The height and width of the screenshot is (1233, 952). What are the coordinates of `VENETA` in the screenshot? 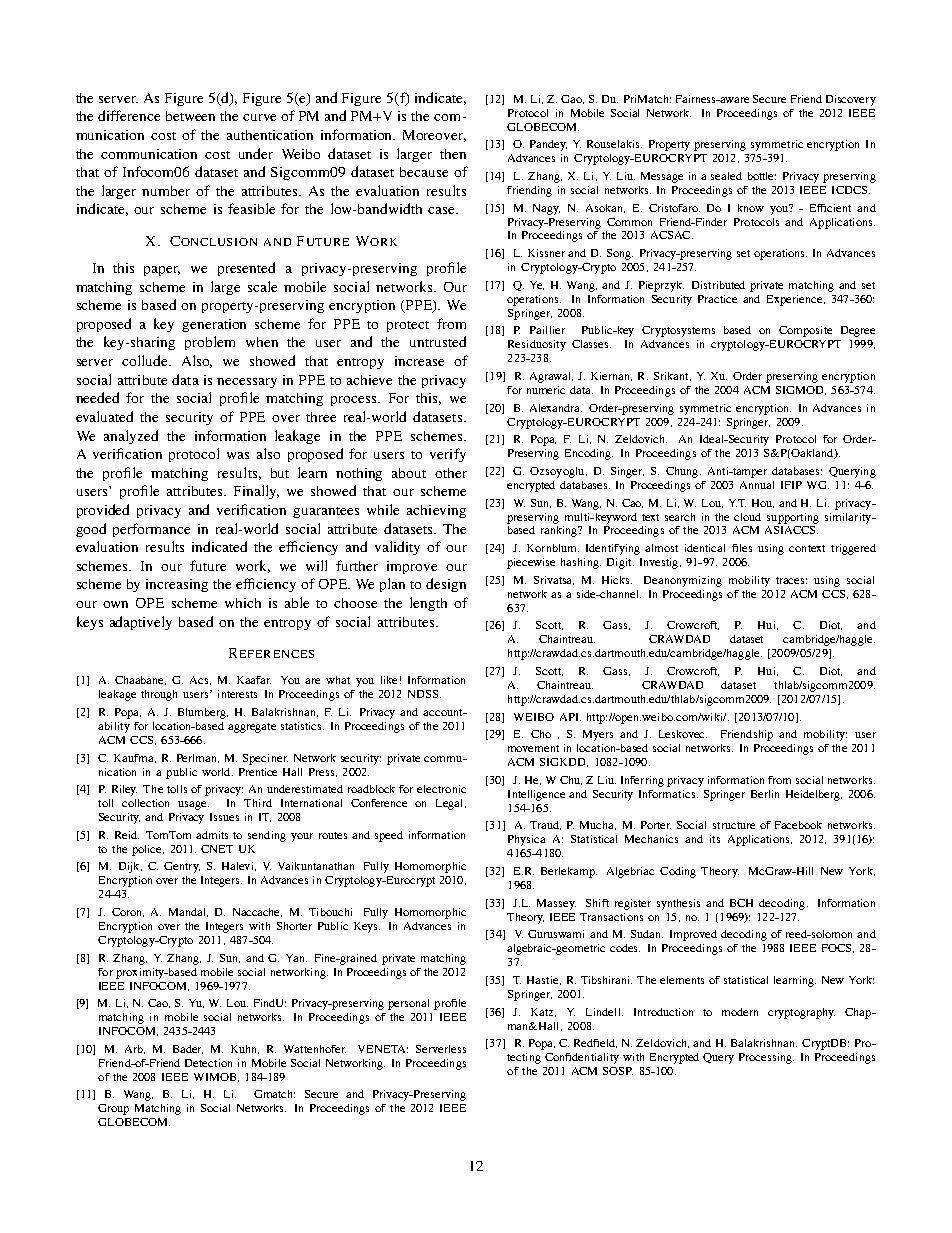 It's located at (383, 1049).
